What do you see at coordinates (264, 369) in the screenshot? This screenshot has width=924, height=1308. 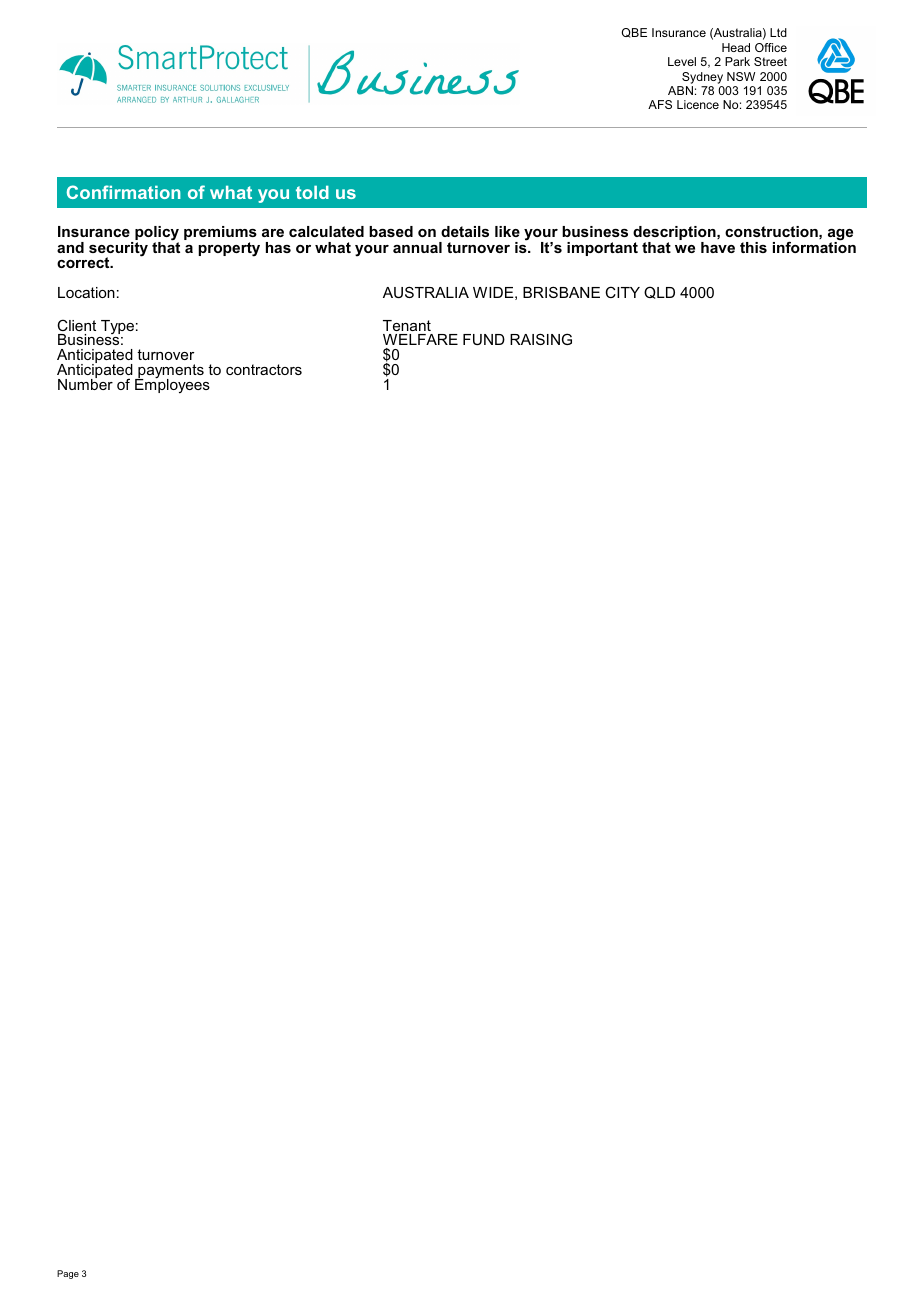 I see `contractors` at bounding box center [264, 369].
